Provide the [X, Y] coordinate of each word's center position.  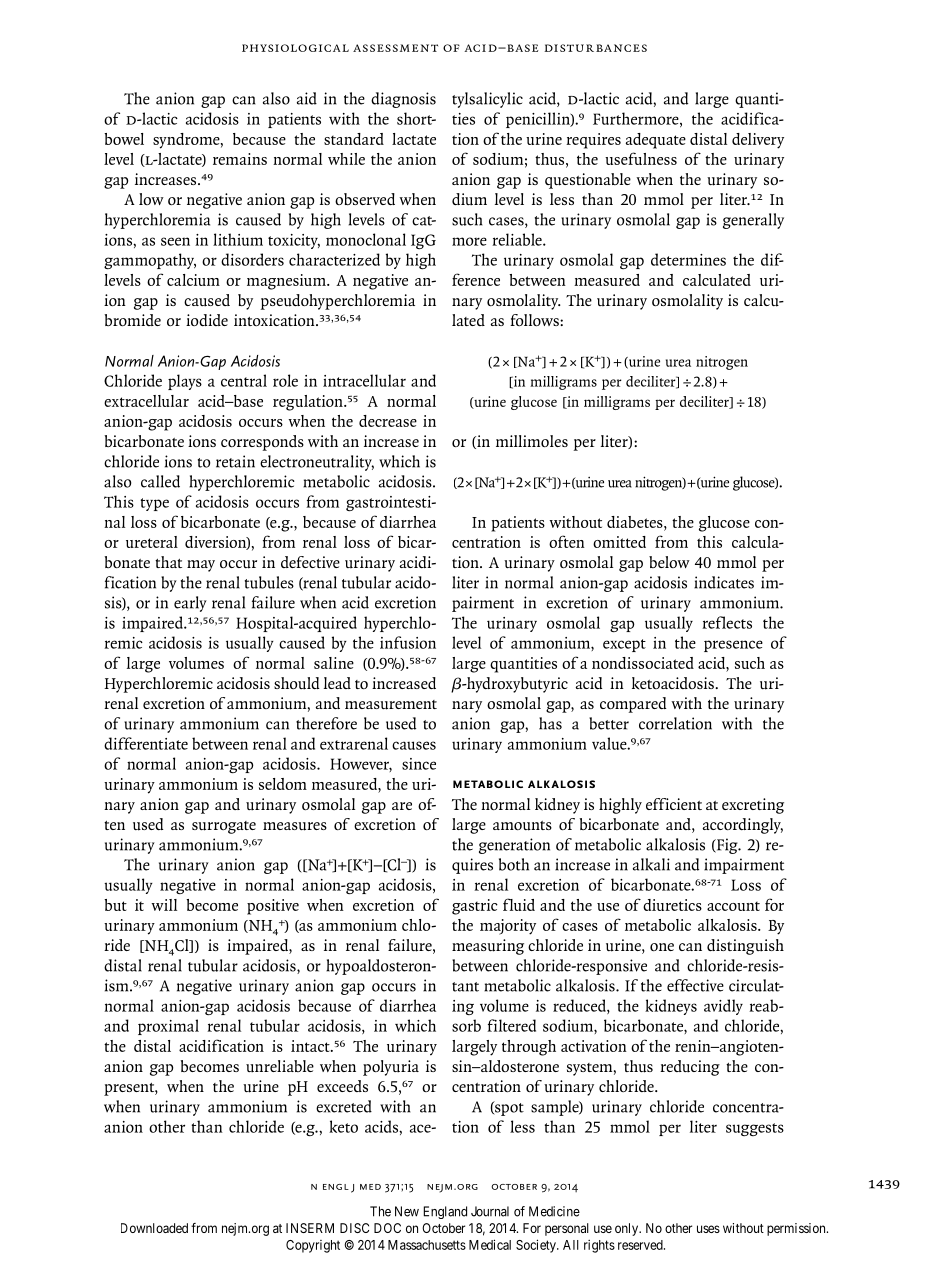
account [733, 906]
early [190, 604]
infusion [408, 642]
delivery [758, 141]
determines [688, 259]
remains [240, 159]
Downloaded [154, 1228]
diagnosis [403, 100]
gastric [475, 907]
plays [185, 382]
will [164, 905]
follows [535, 320]
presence [733, 646]
